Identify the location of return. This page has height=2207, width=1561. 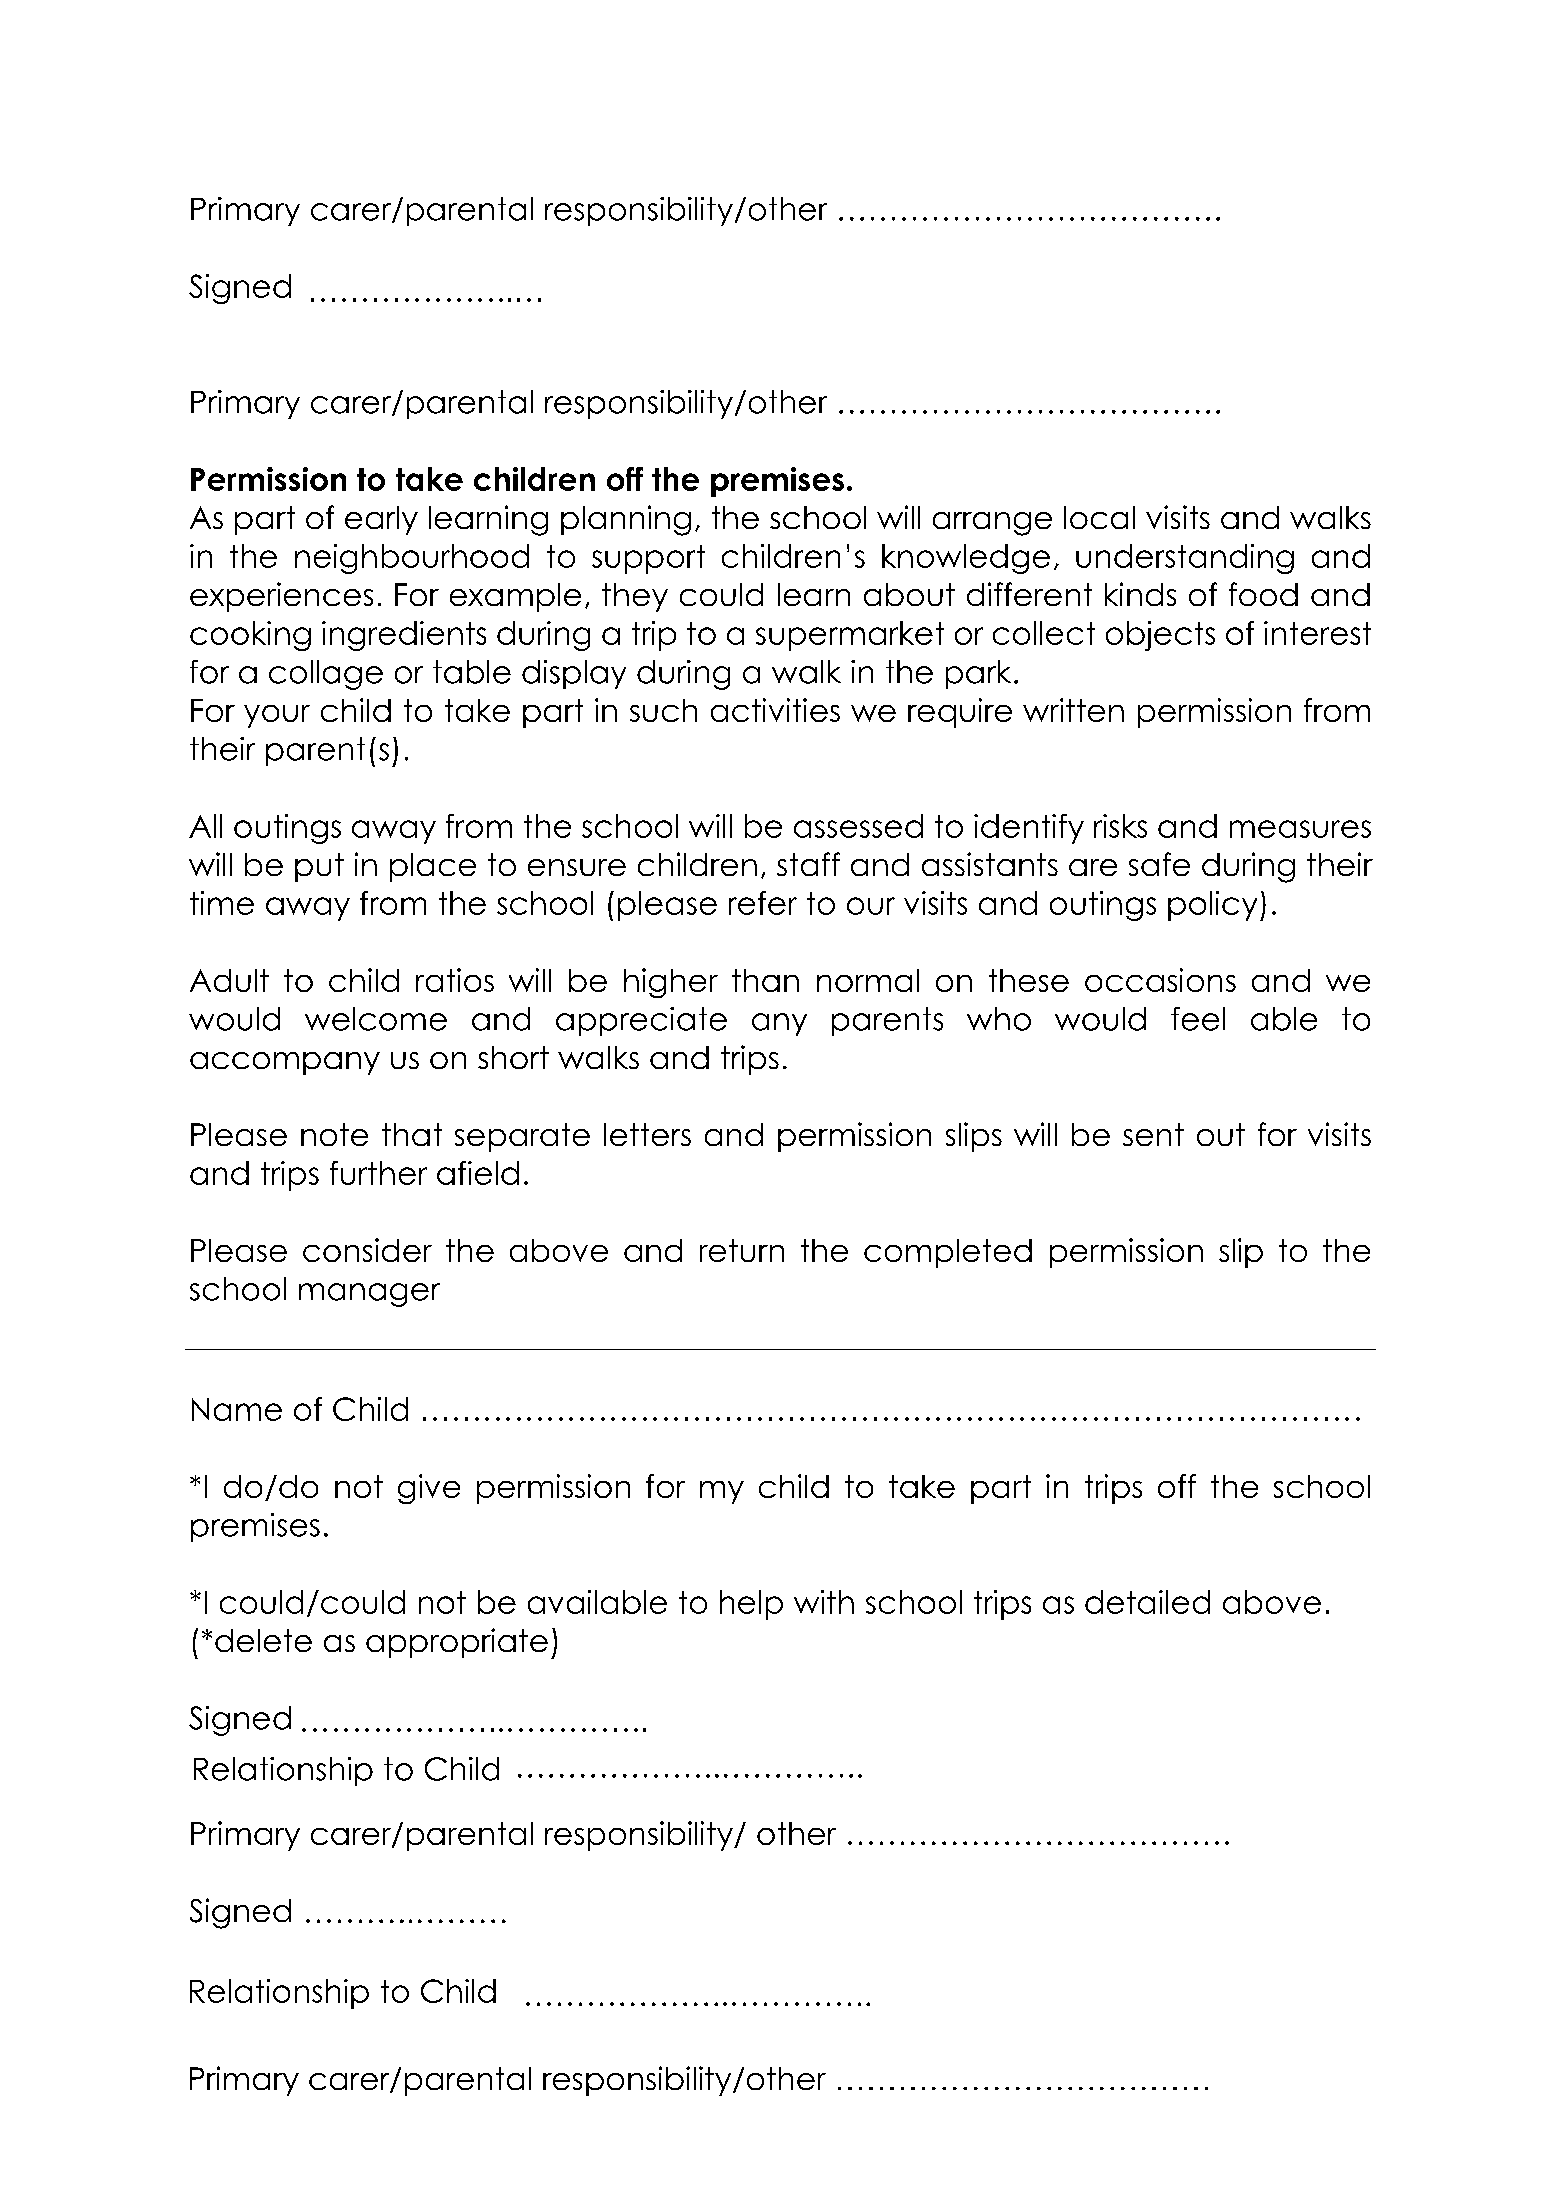
(742, 1250).
